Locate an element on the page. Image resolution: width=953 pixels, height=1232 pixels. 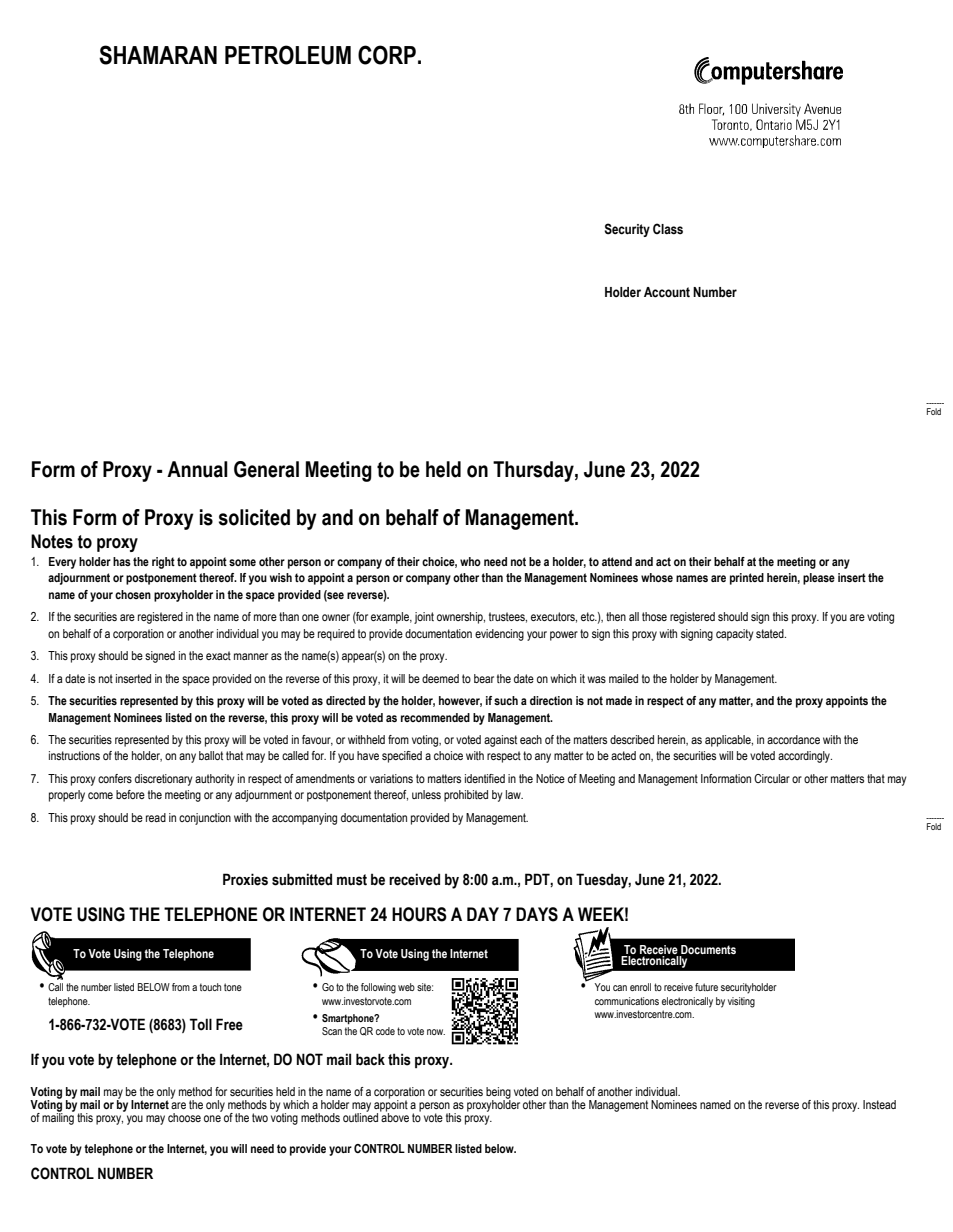
prohibited is located at coordinates (466, 796).
